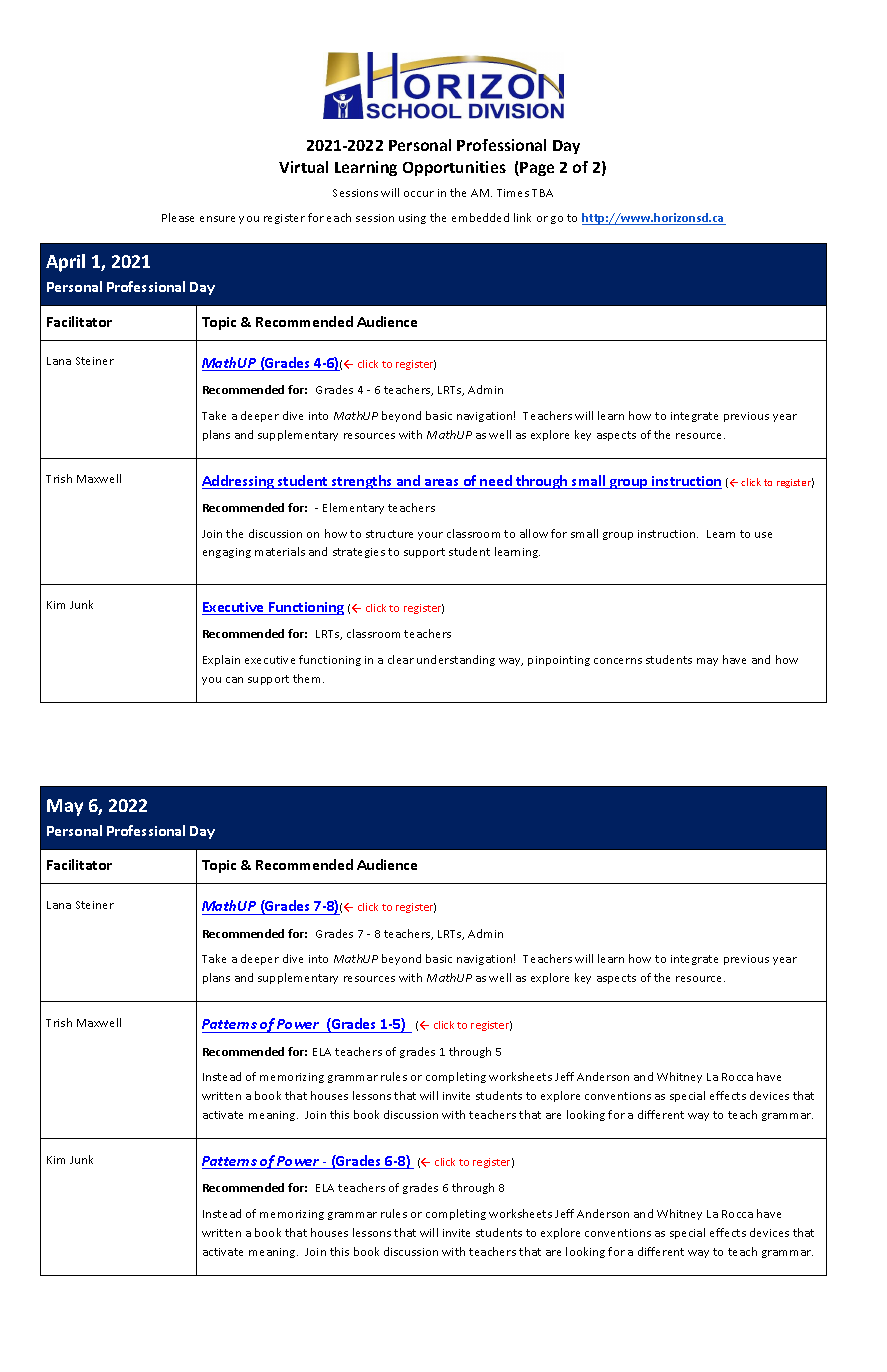 This page has width=887, height=1372. Describe the element at coordinates (239, 482) in the page. I see `Addressing` at that location.
